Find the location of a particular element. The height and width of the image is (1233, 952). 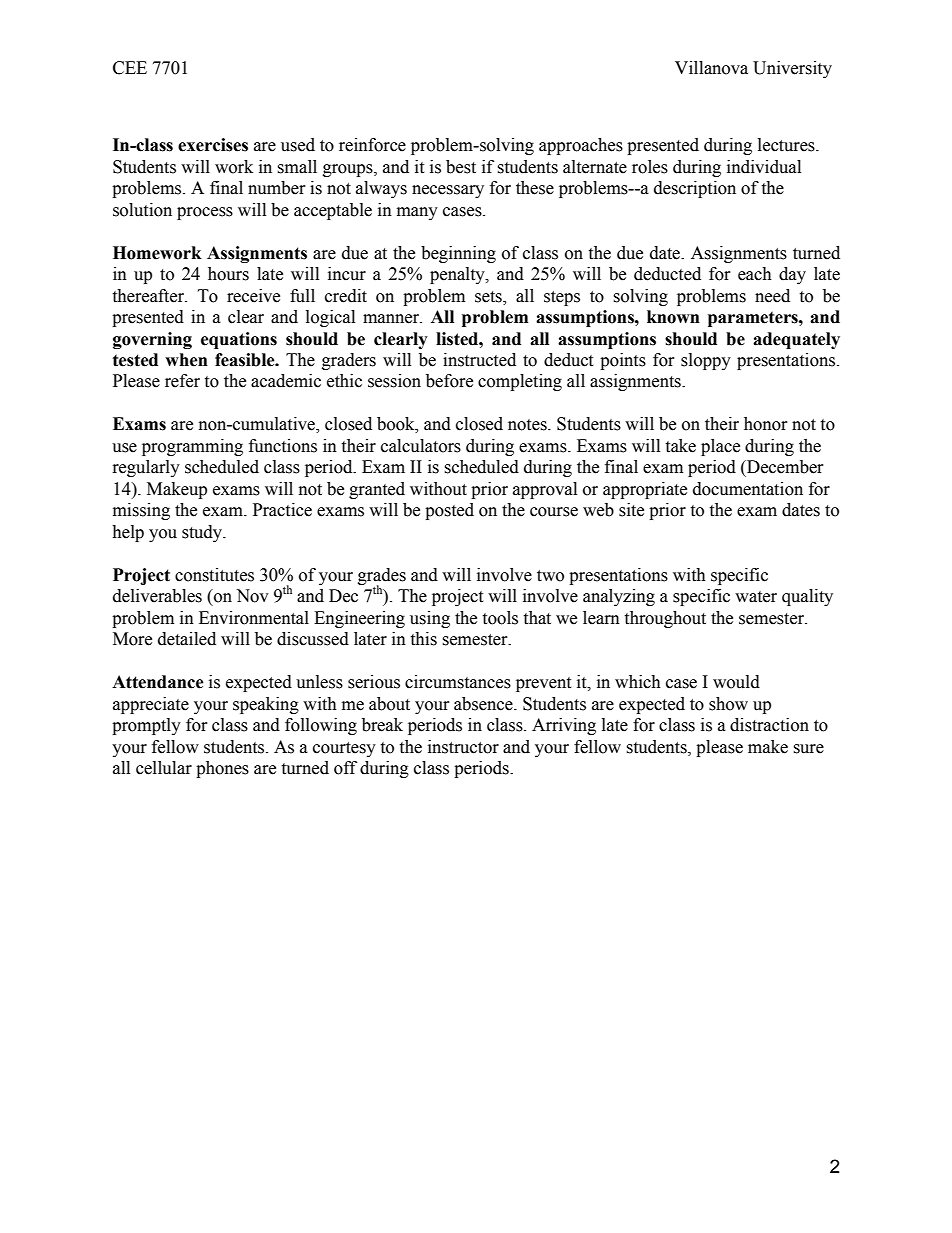

instructor is located at coordinates (463, 747).
